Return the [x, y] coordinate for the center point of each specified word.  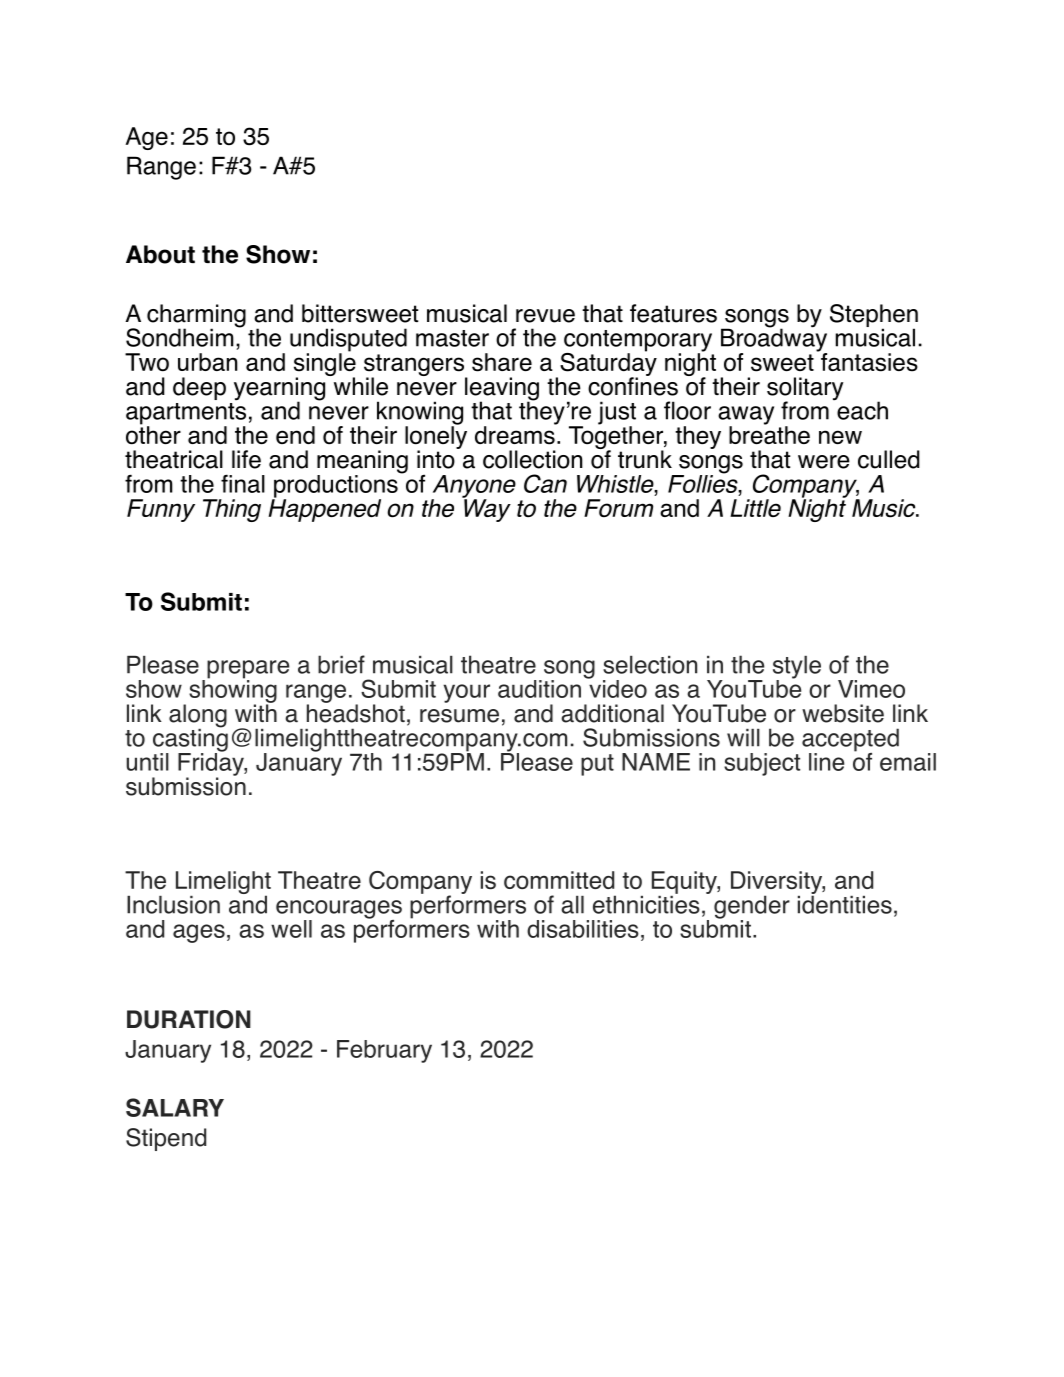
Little [755, 508]
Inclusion [173, 905]
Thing [232, 510]
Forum [618, 508]
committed [559, 880]
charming [196, 317]
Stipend [166, 1139]
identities [845, 903]
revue [545, 316]
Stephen [874, 317]
